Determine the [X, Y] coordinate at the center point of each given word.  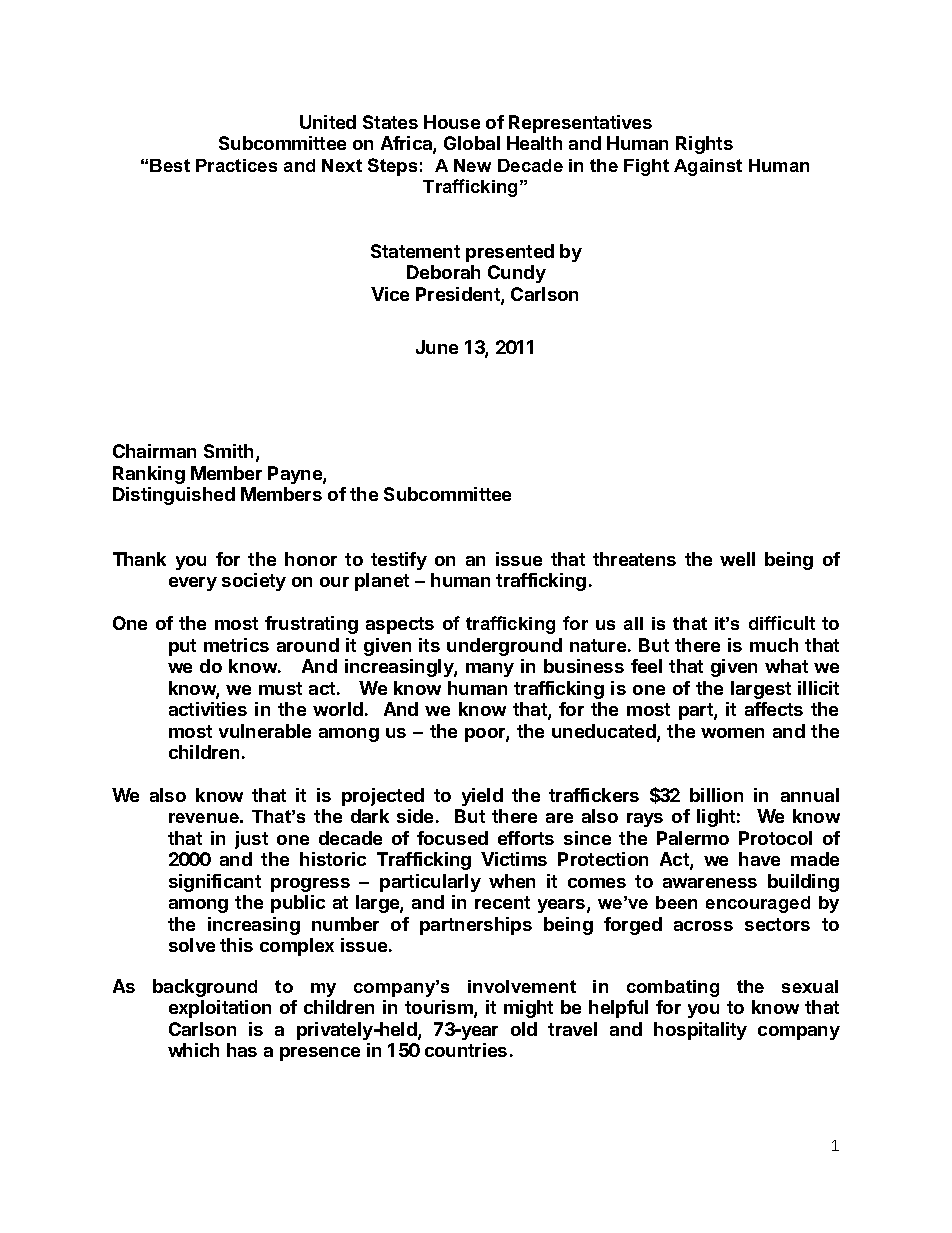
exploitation [220, 1009]
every [193, 584]
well [737, 559]
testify [399, 561]
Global [472, 143]
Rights [704, 145]
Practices [236, 165]
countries [466, 1050]
